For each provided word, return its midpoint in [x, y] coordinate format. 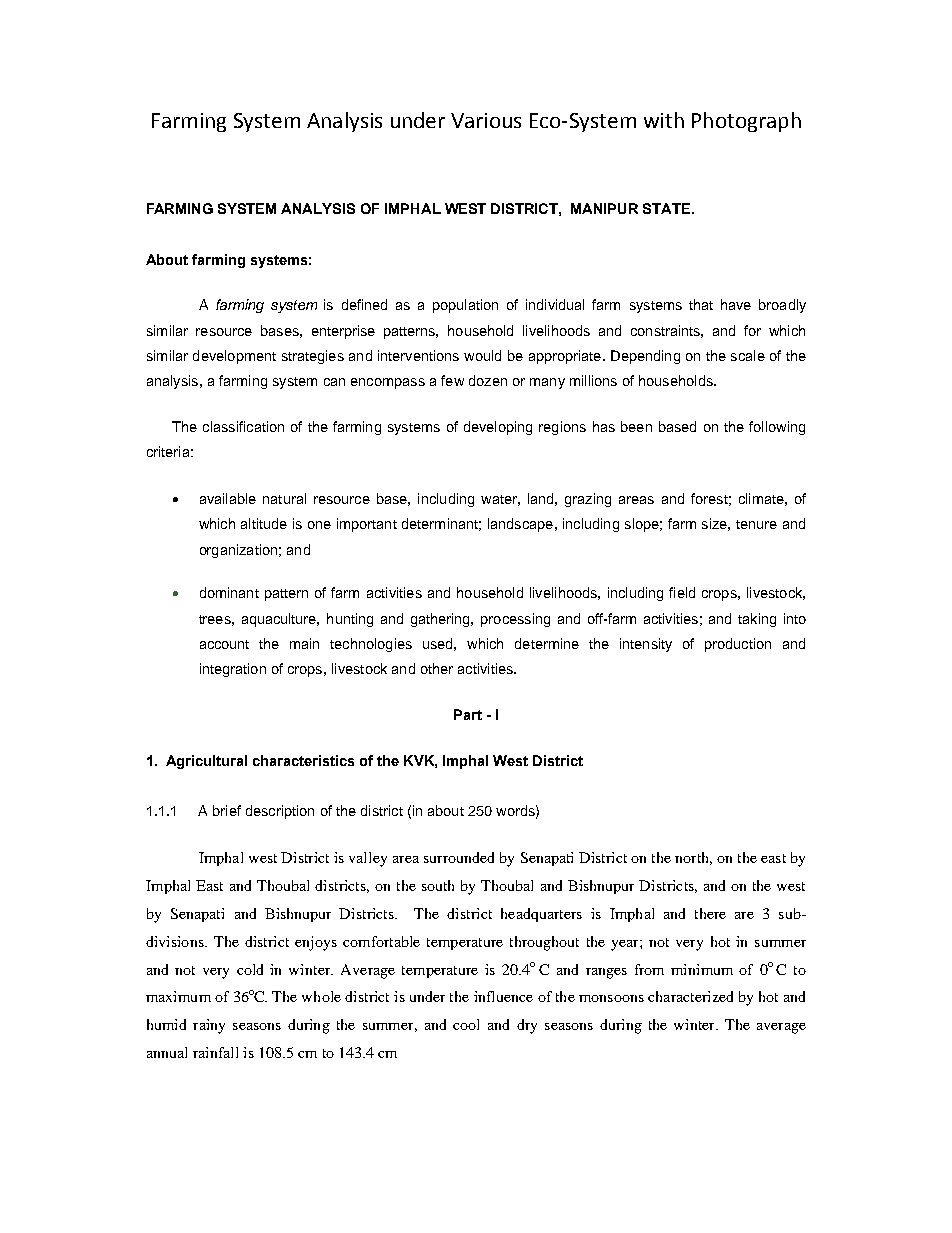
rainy [209, 1026]
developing [498, 428]
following [777, 428]
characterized [690, 996]
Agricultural [206, 762]
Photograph [746, 122]
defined [364, 304]
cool [466, 1024]
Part [468, 714]
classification [243, 426]
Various [486, 120]
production [738, 645]
